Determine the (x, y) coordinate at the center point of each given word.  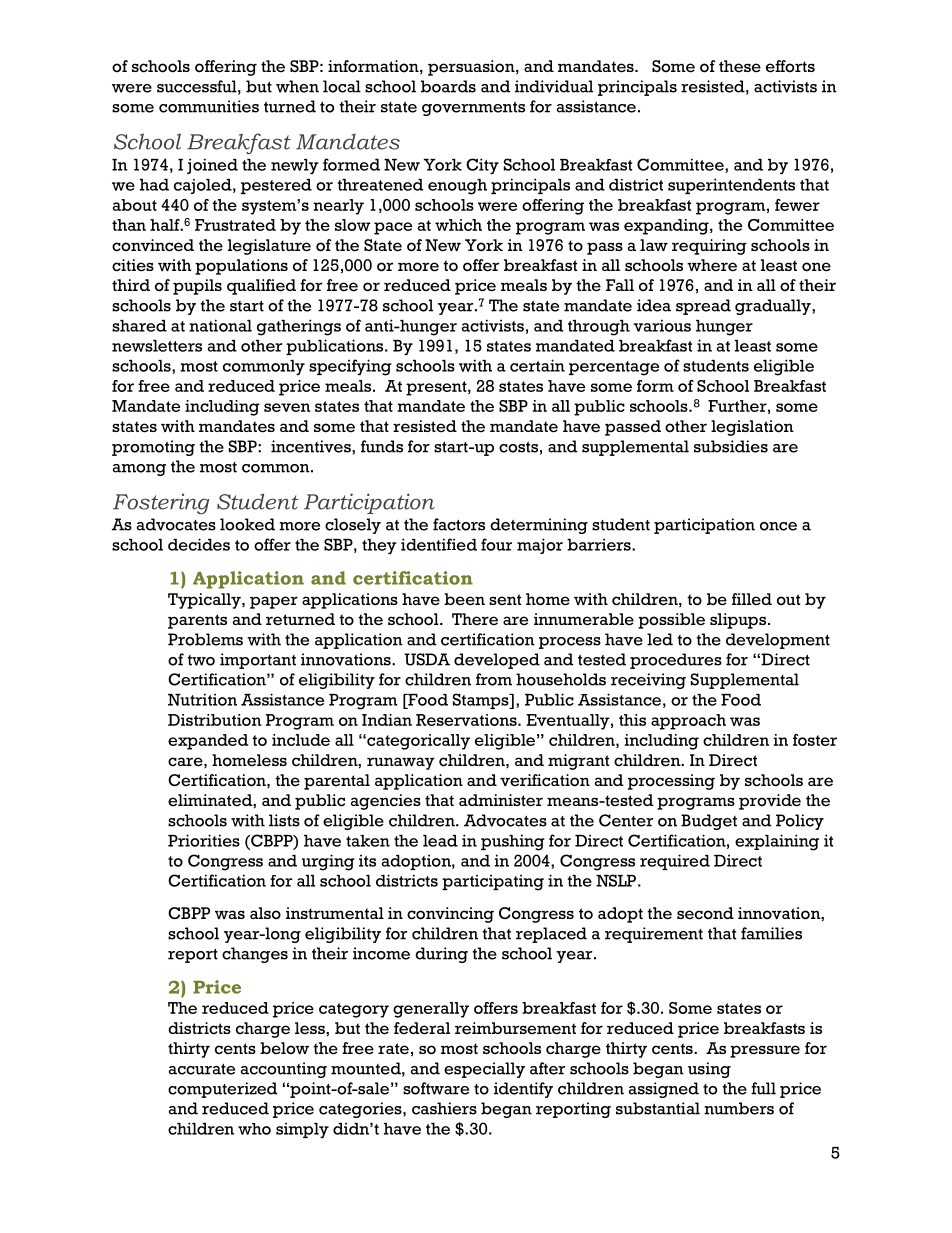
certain (537, 365)
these (740, 66)
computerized (222, 1090)
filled (752, 599)
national (220, 325)
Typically (205, 601)
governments (473, 109)
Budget (709, 822)
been (464, 599)
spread (703, 307)
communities (209, 106)
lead (440, 841)
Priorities (204, 840)
